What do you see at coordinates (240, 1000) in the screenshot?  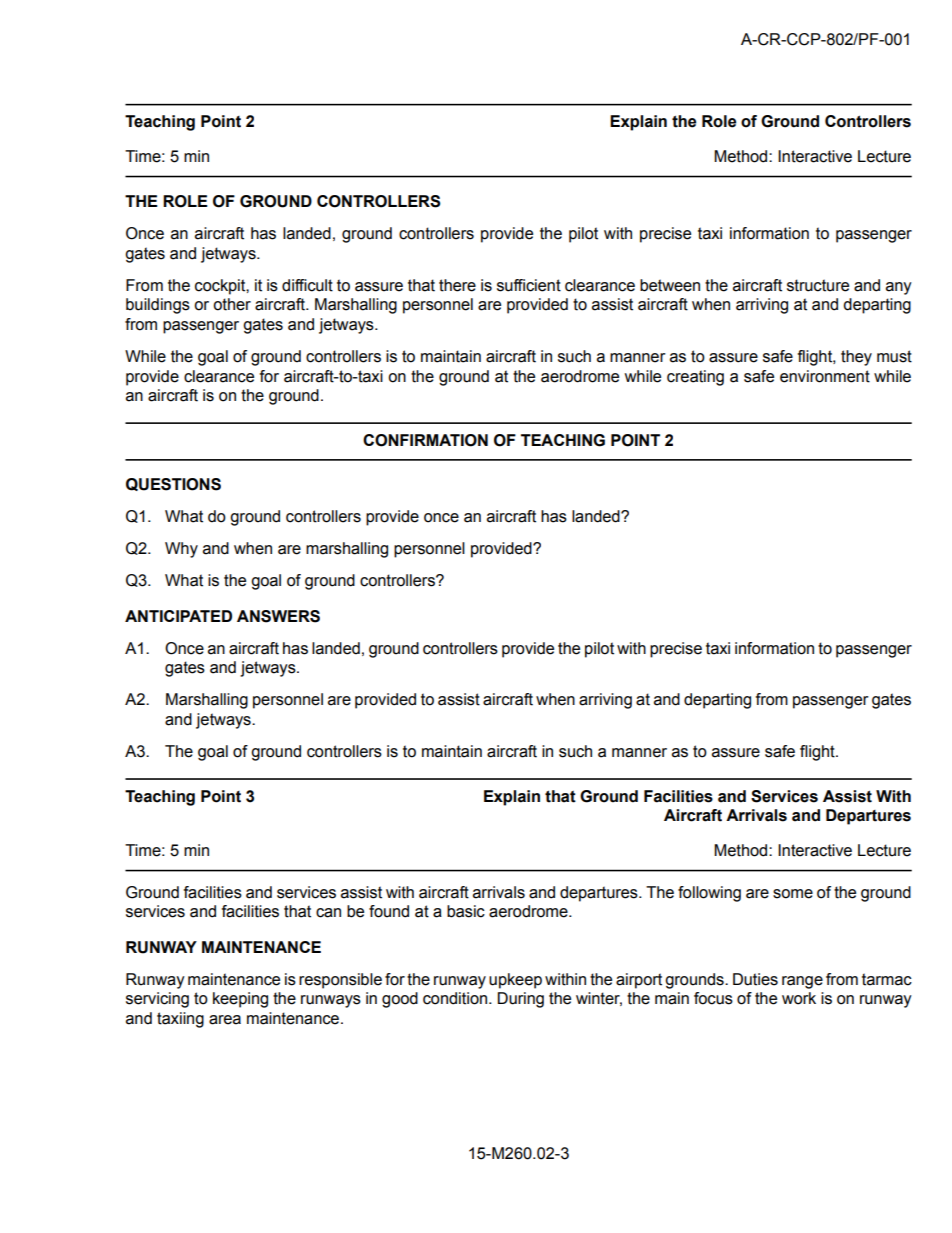 I see `keeping` at bounding box center [240, 1000].
